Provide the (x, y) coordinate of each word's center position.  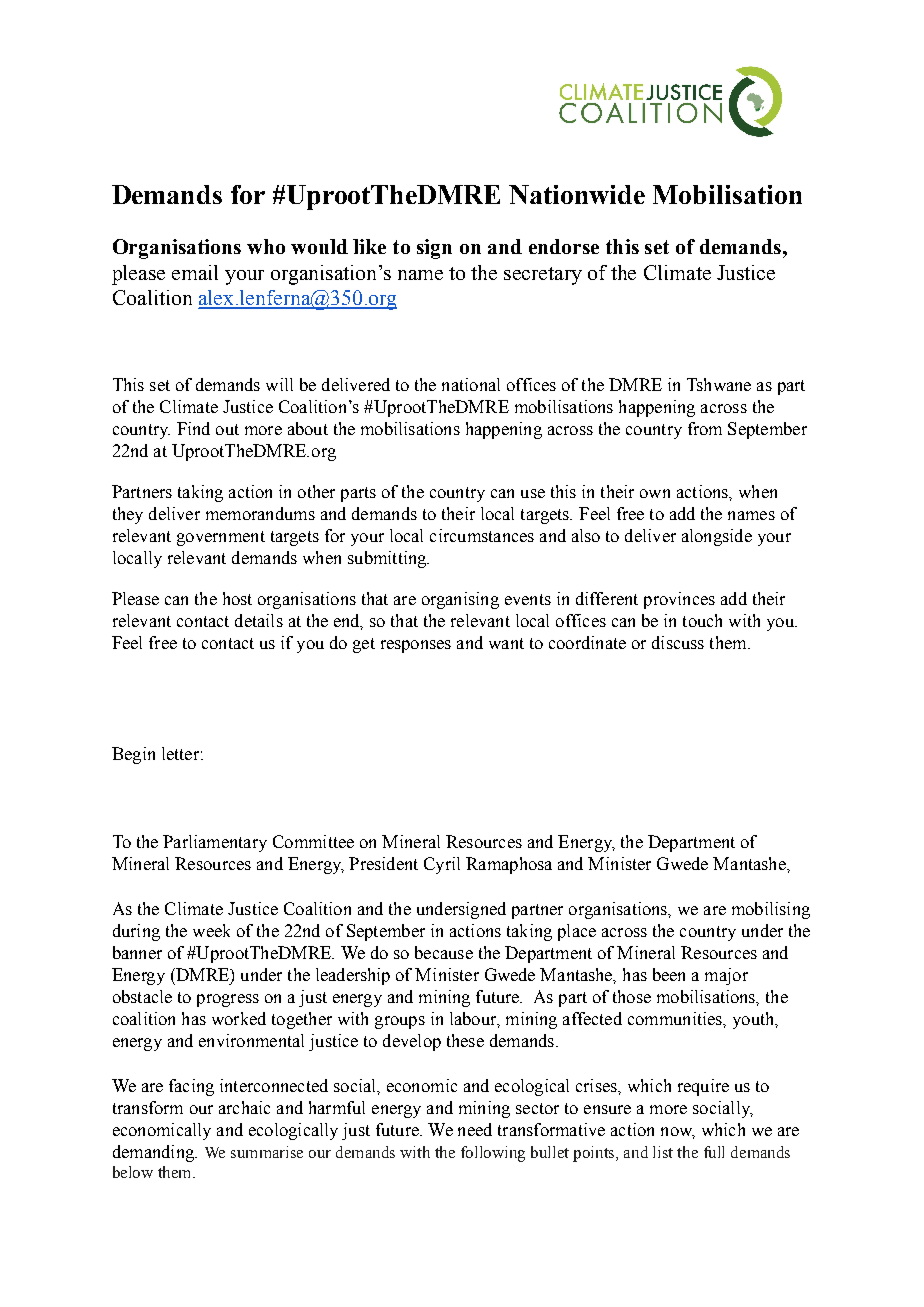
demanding (154, 1153)
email (195, 272)
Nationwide (577, 194)
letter (180, 753)
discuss (678, 642)
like (369, 246)
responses (416, 646)
